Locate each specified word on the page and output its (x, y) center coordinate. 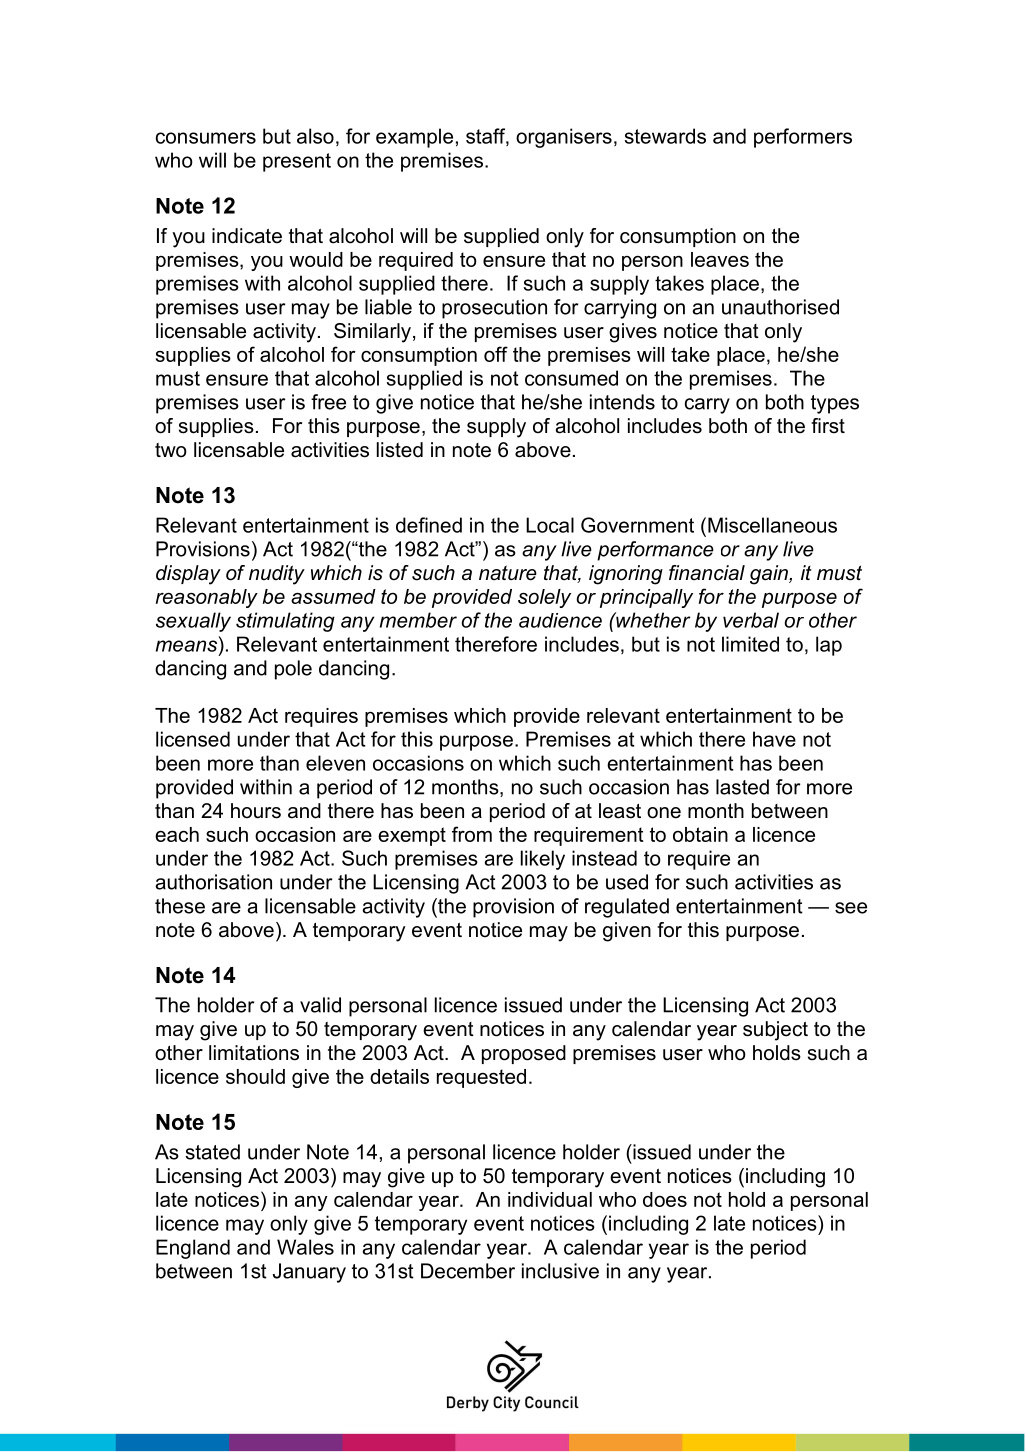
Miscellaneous (772, 525)
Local (550, 525)
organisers (564, 138)
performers (803, 138)
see (851, 908)
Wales (305, 1247)
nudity (277, 575)
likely (543, 860)
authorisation (213, 882)
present (297, 162)
